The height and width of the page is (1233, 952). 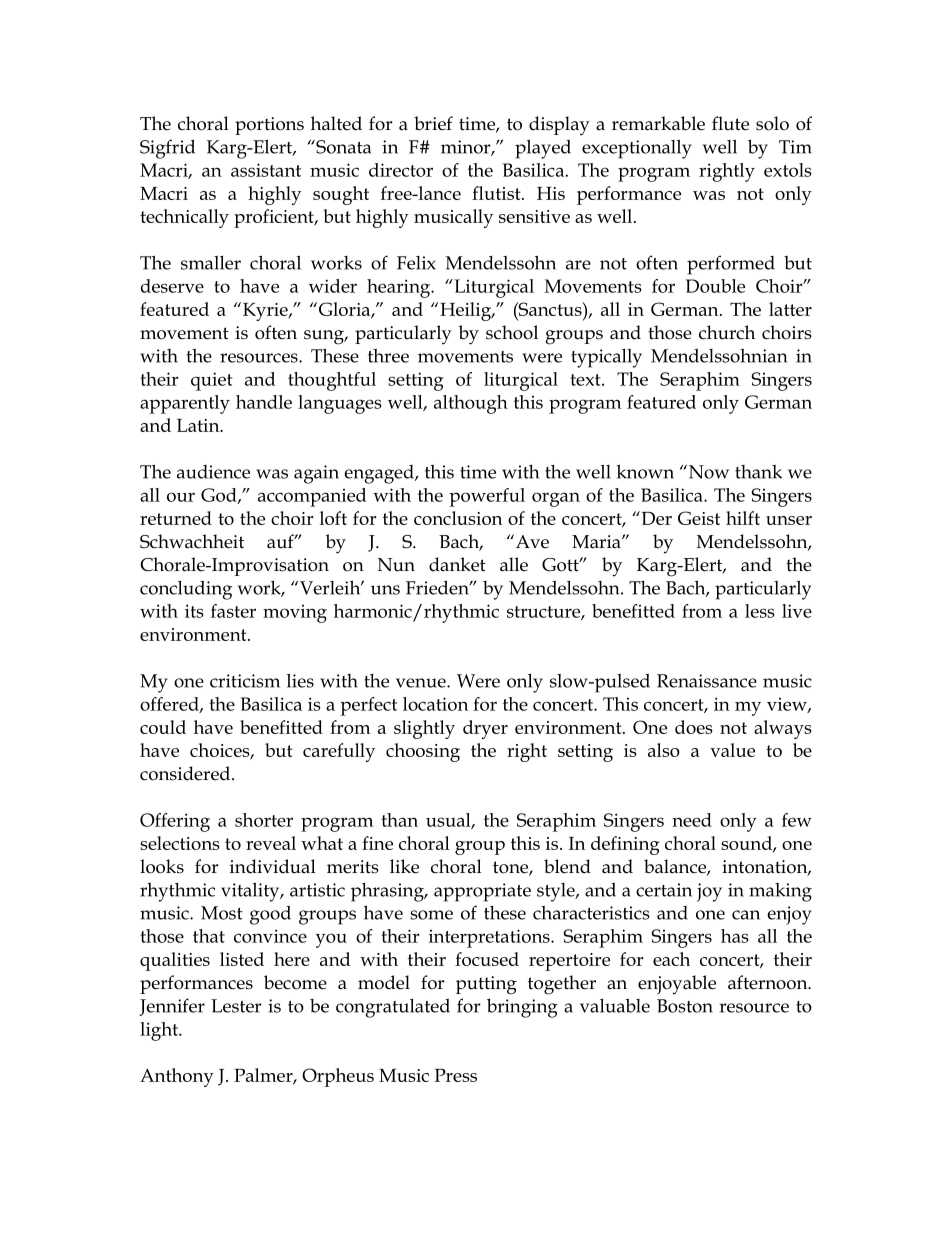 I want to click on assistant, so click(x=266, y=170).
